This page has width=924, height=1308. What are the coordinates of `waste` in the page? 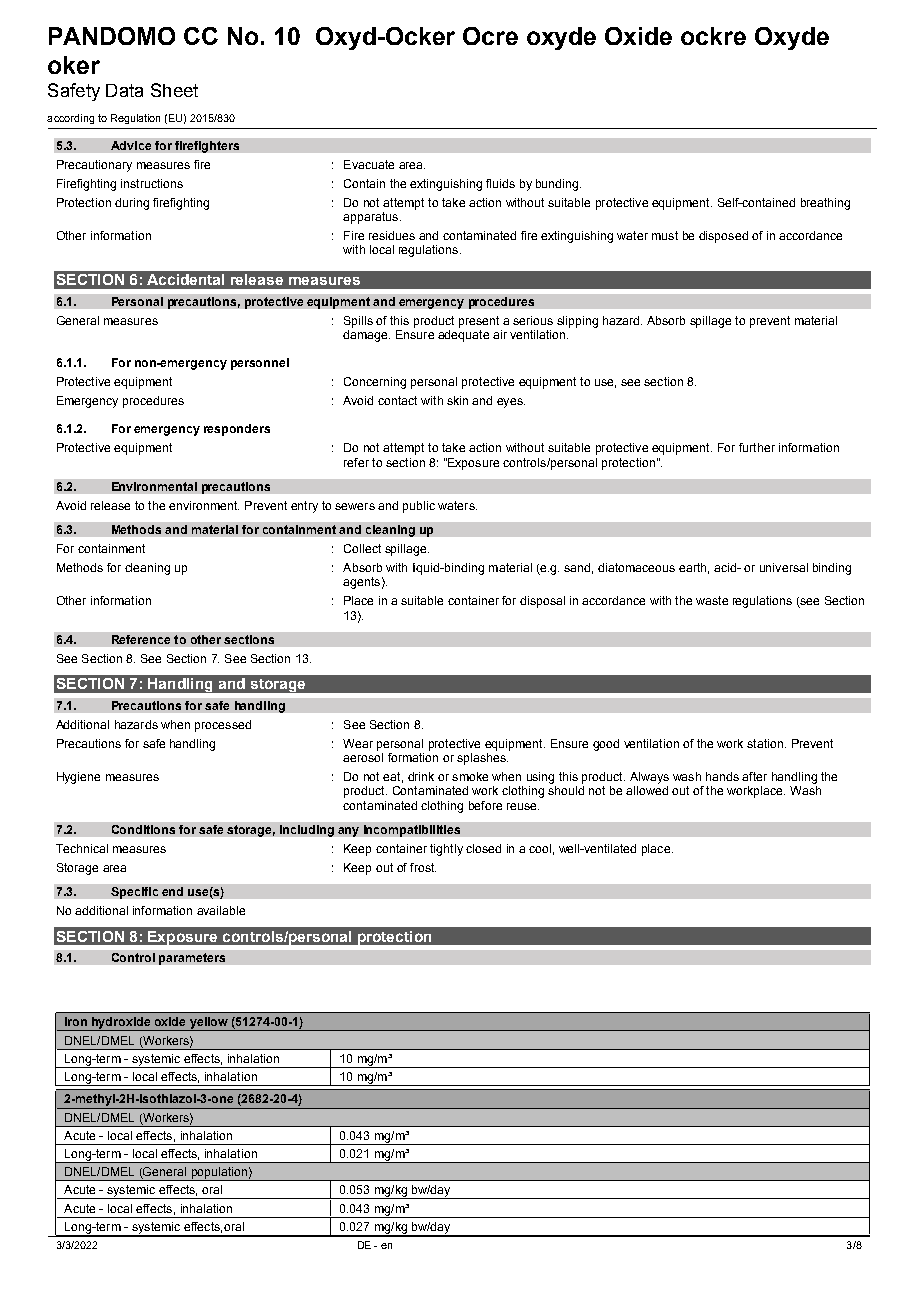 It's located at (712, 600).
